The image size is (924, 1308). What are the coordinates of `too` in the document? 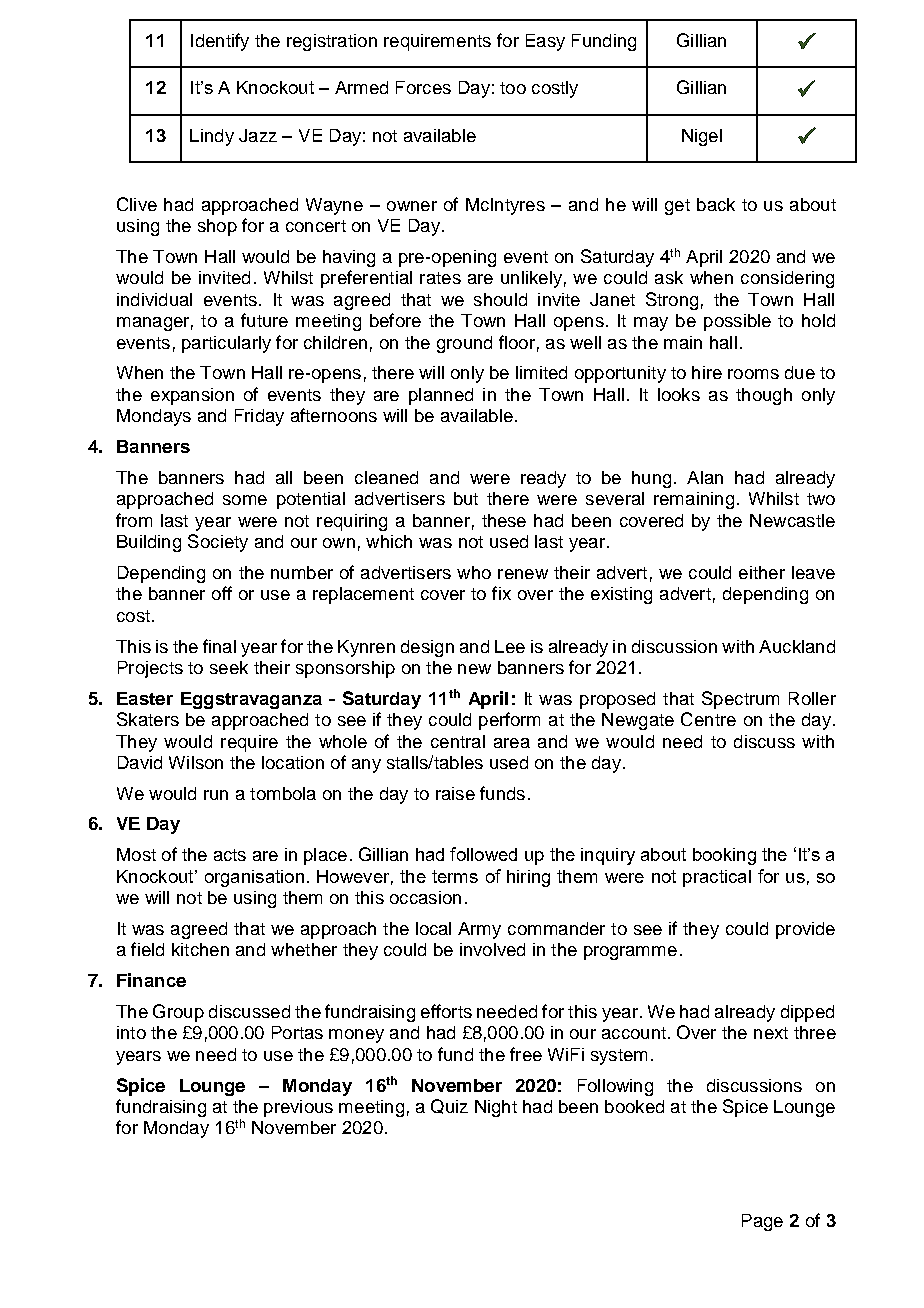 It's located at (513, 88).
